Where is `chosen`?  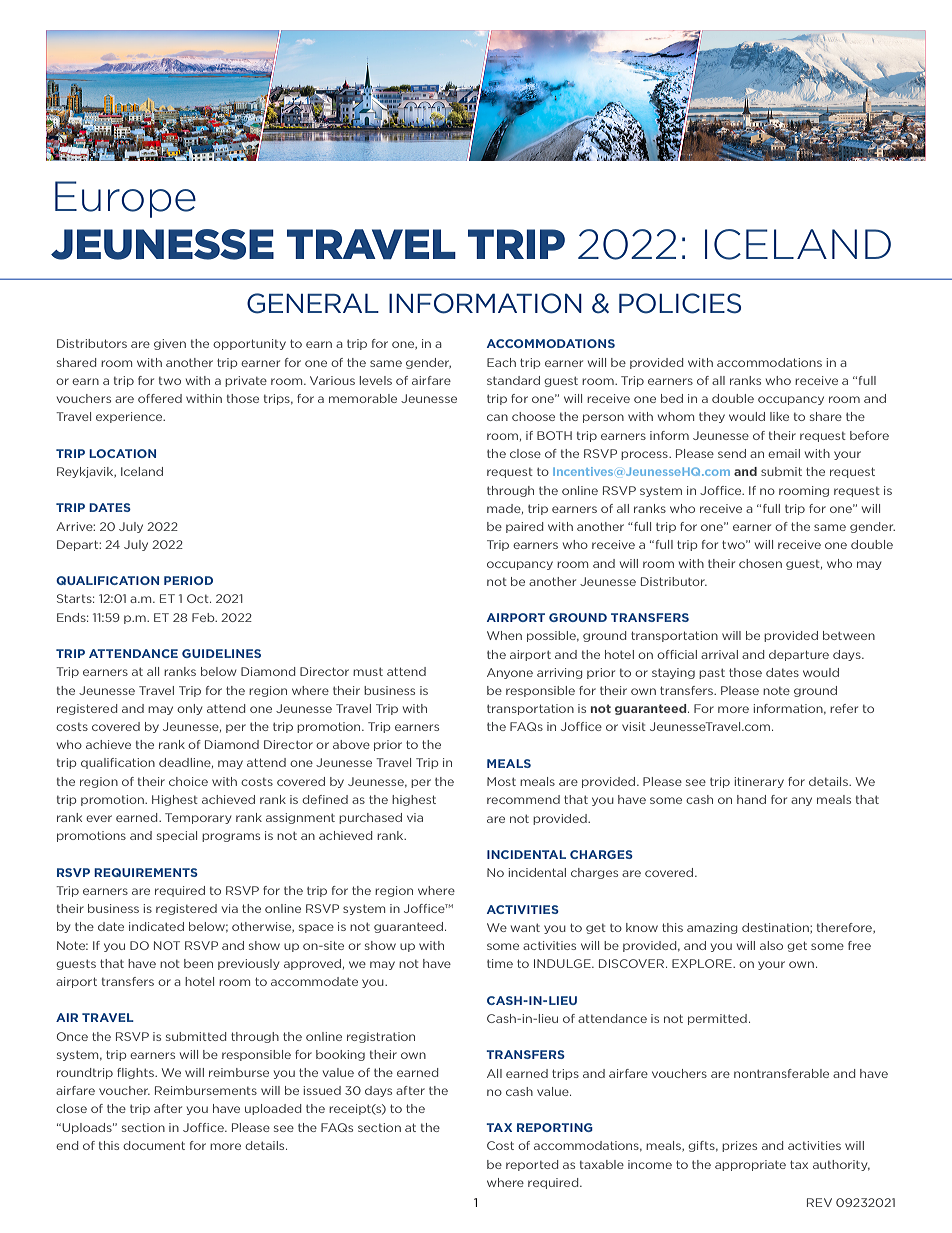 chosen is located at coordinates (760, 563).
